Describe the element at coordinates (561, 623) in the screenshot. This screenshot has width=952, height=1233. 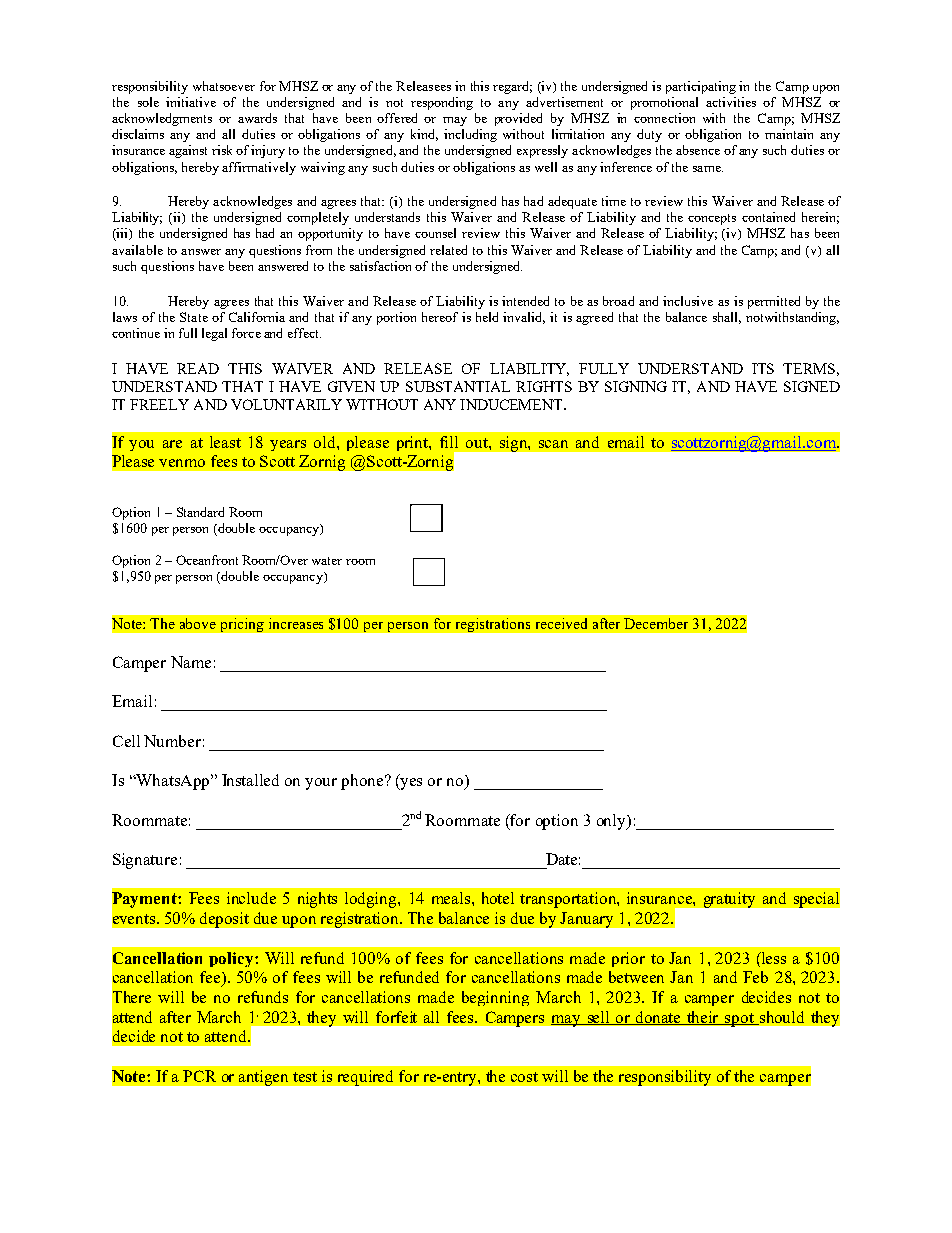
I see `received` at that location.
